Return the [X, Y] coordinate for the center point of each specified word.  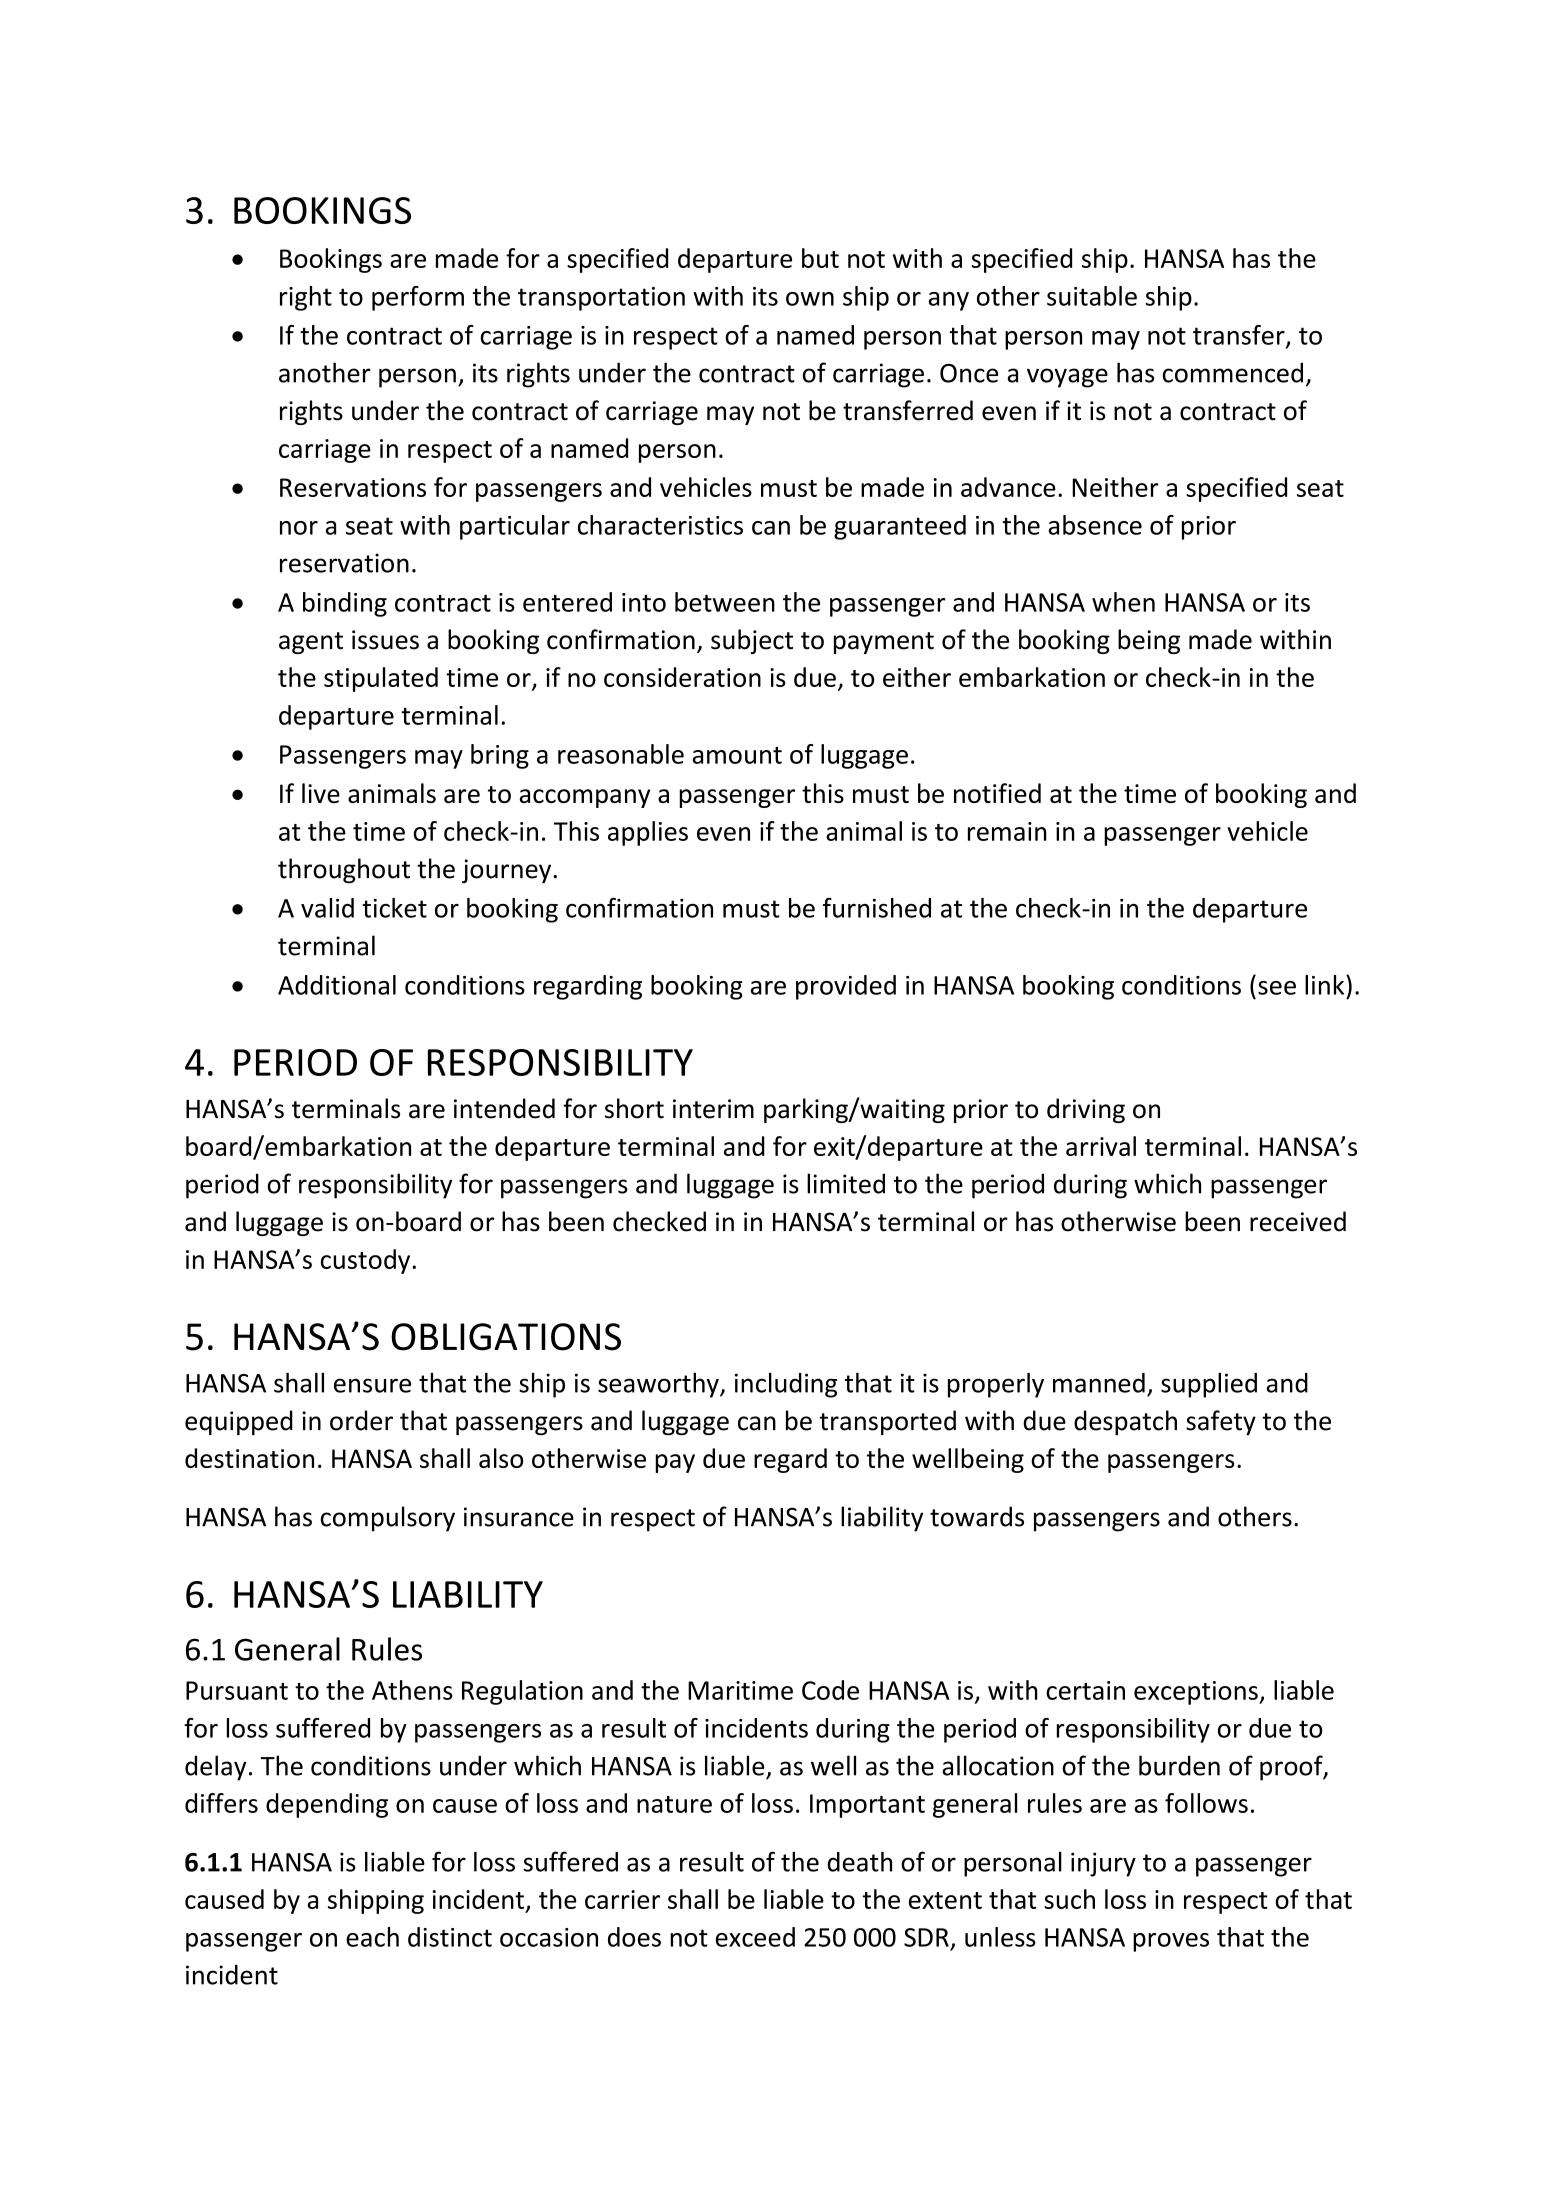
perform [418, 298]
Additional [337, 985]
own [810, 299]
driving [1086, 1110]
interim [713, 1109]
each [372, 1937]
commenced [1233, 372]
